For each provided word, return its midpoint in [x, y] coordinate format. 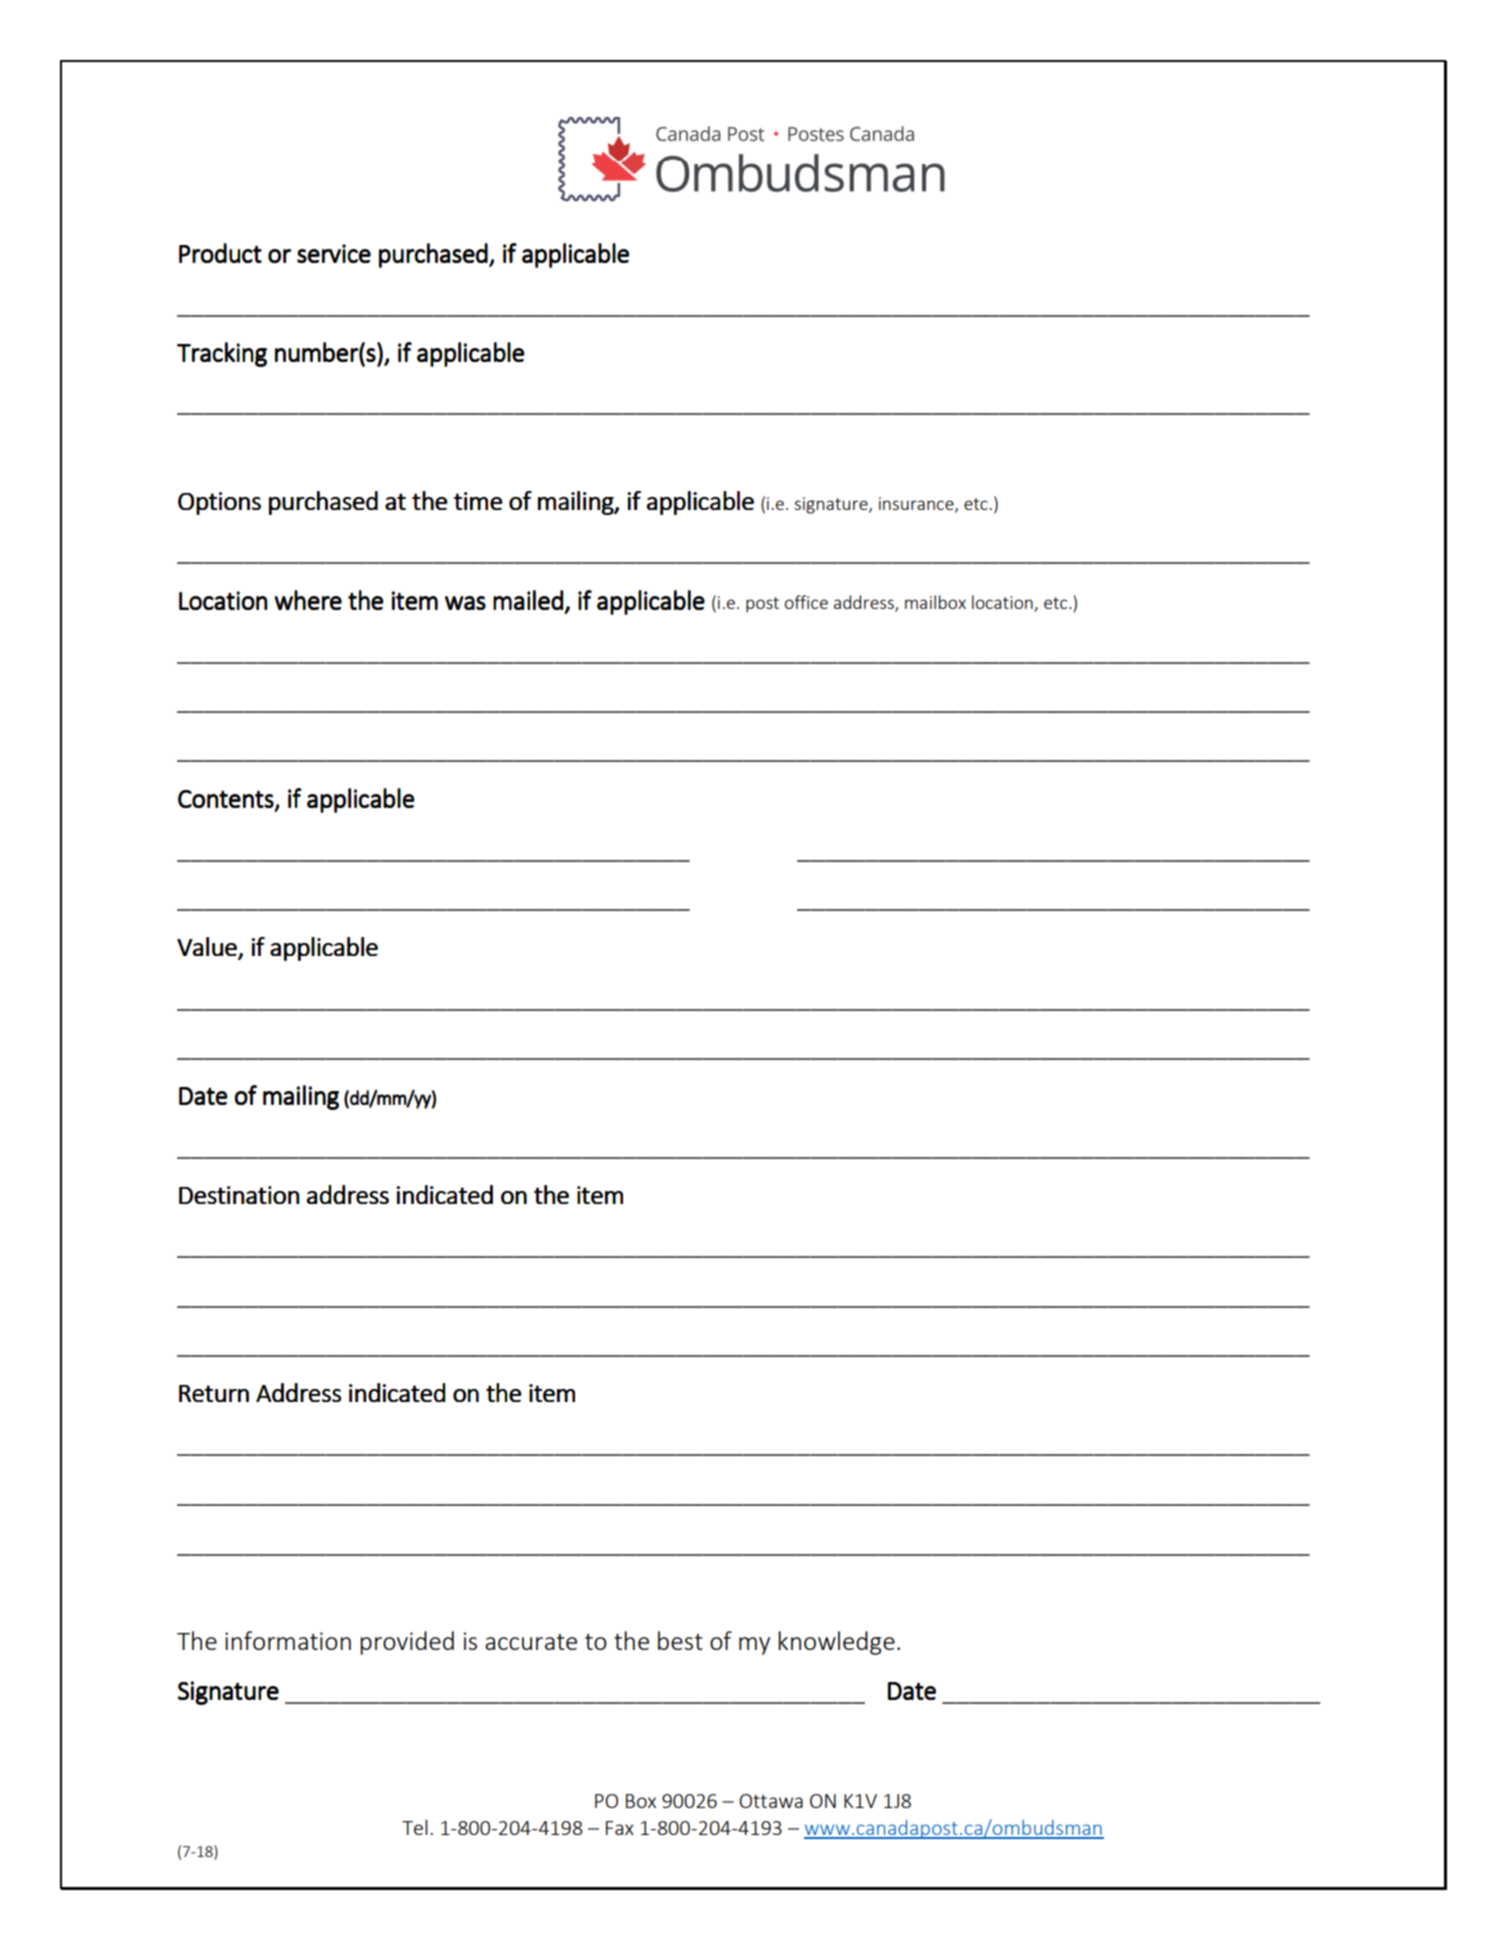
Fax [620, 1828]
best [680, 1640]
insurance [917, 504]
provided [407, 1643]
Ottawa [771, 1801]
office [806, 602]
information [288, 1640]
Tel [415, 1827]
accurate [531, 1642]
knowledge [836, 1643]
